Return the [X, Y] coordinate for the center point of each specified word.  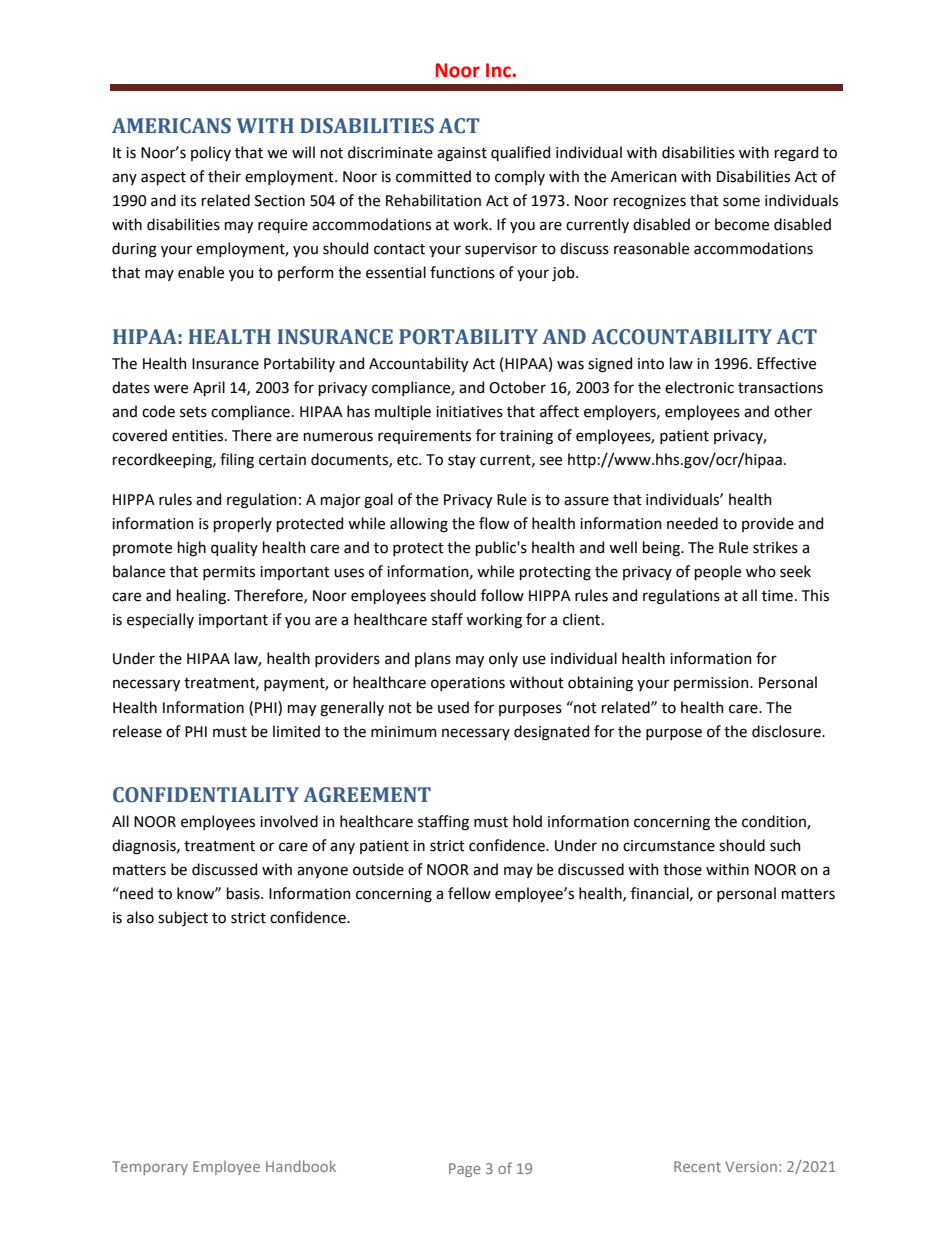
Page [465, 1170]
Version [751, 1166]
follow [502, 595]
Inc [499, 70]
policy [211, 153]
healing [202, 597]
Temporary [150, 1168]
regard [796, 154]
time [777, 596]
